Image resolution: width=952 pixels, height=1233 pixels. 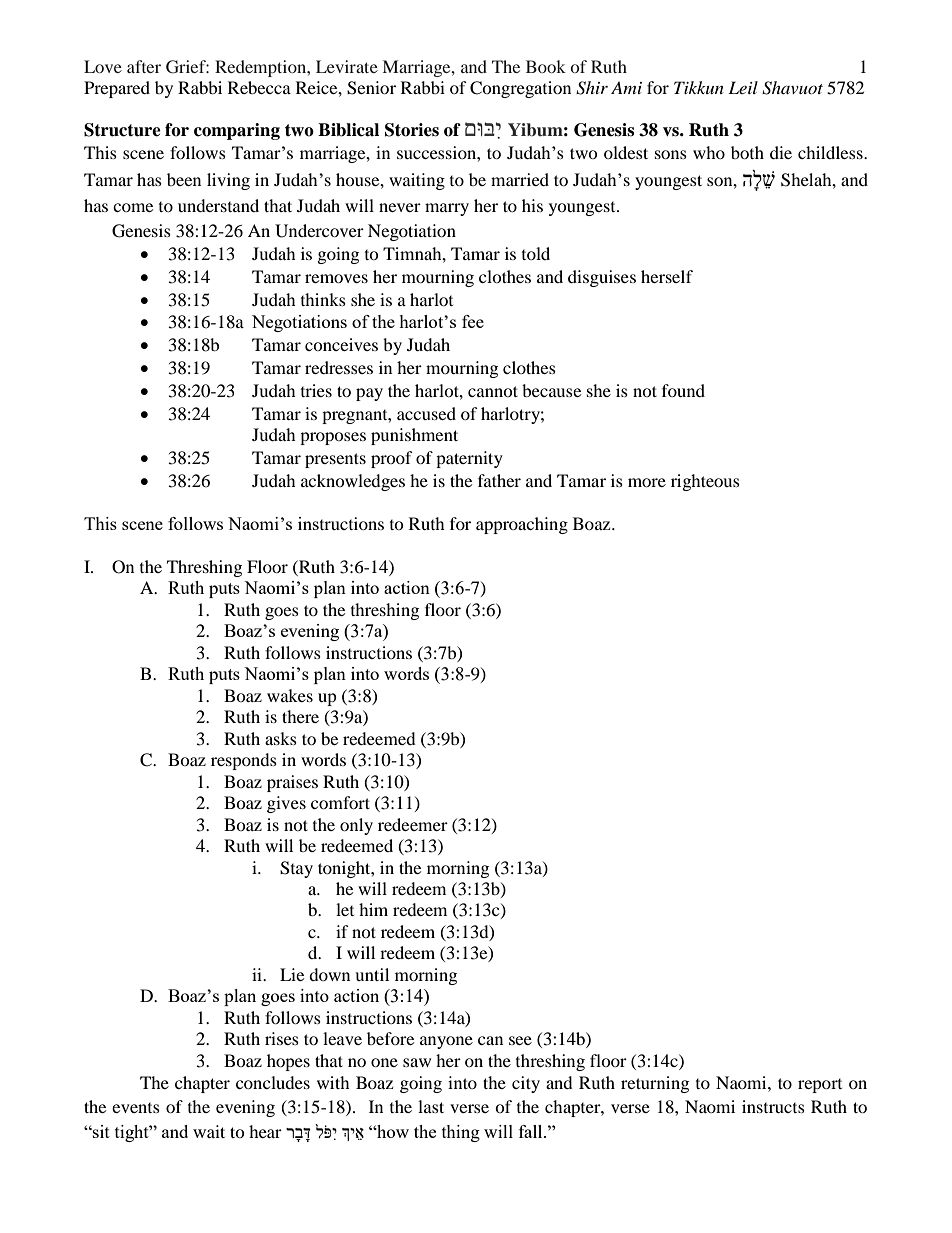 I want to click on responds, so click(x=244, y=761).
